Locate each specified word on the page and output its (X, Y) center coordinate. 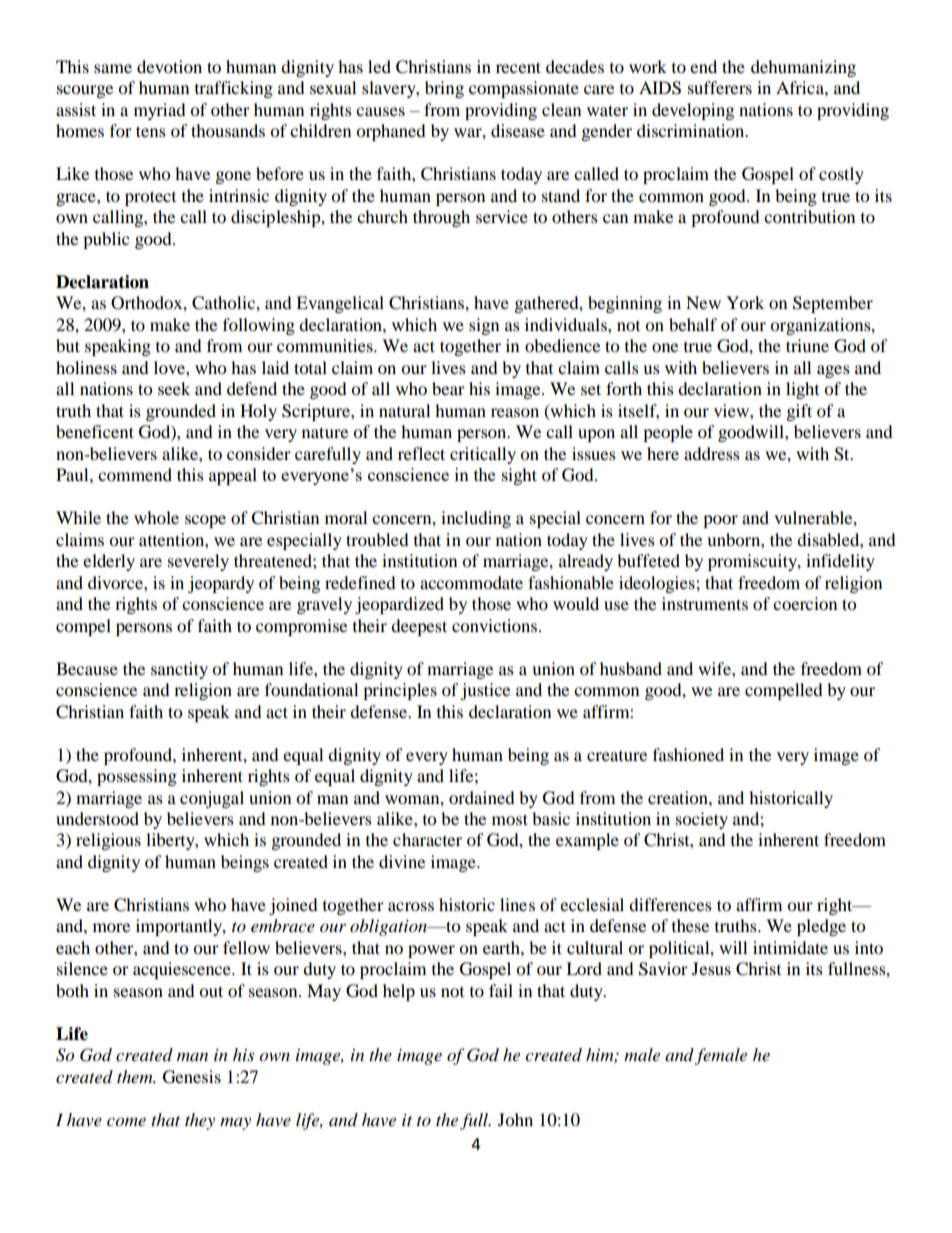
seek (174, 388)
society (702, 820)
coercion (805, 603)
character (427, 839)
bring (444, 89)
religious (108, 841)
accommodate (471, 582)
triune (807, 345)
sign (484, 326)
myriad (160, 111)
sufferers (720, 87)
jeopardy (221, 584)
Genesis (192, 1077)
